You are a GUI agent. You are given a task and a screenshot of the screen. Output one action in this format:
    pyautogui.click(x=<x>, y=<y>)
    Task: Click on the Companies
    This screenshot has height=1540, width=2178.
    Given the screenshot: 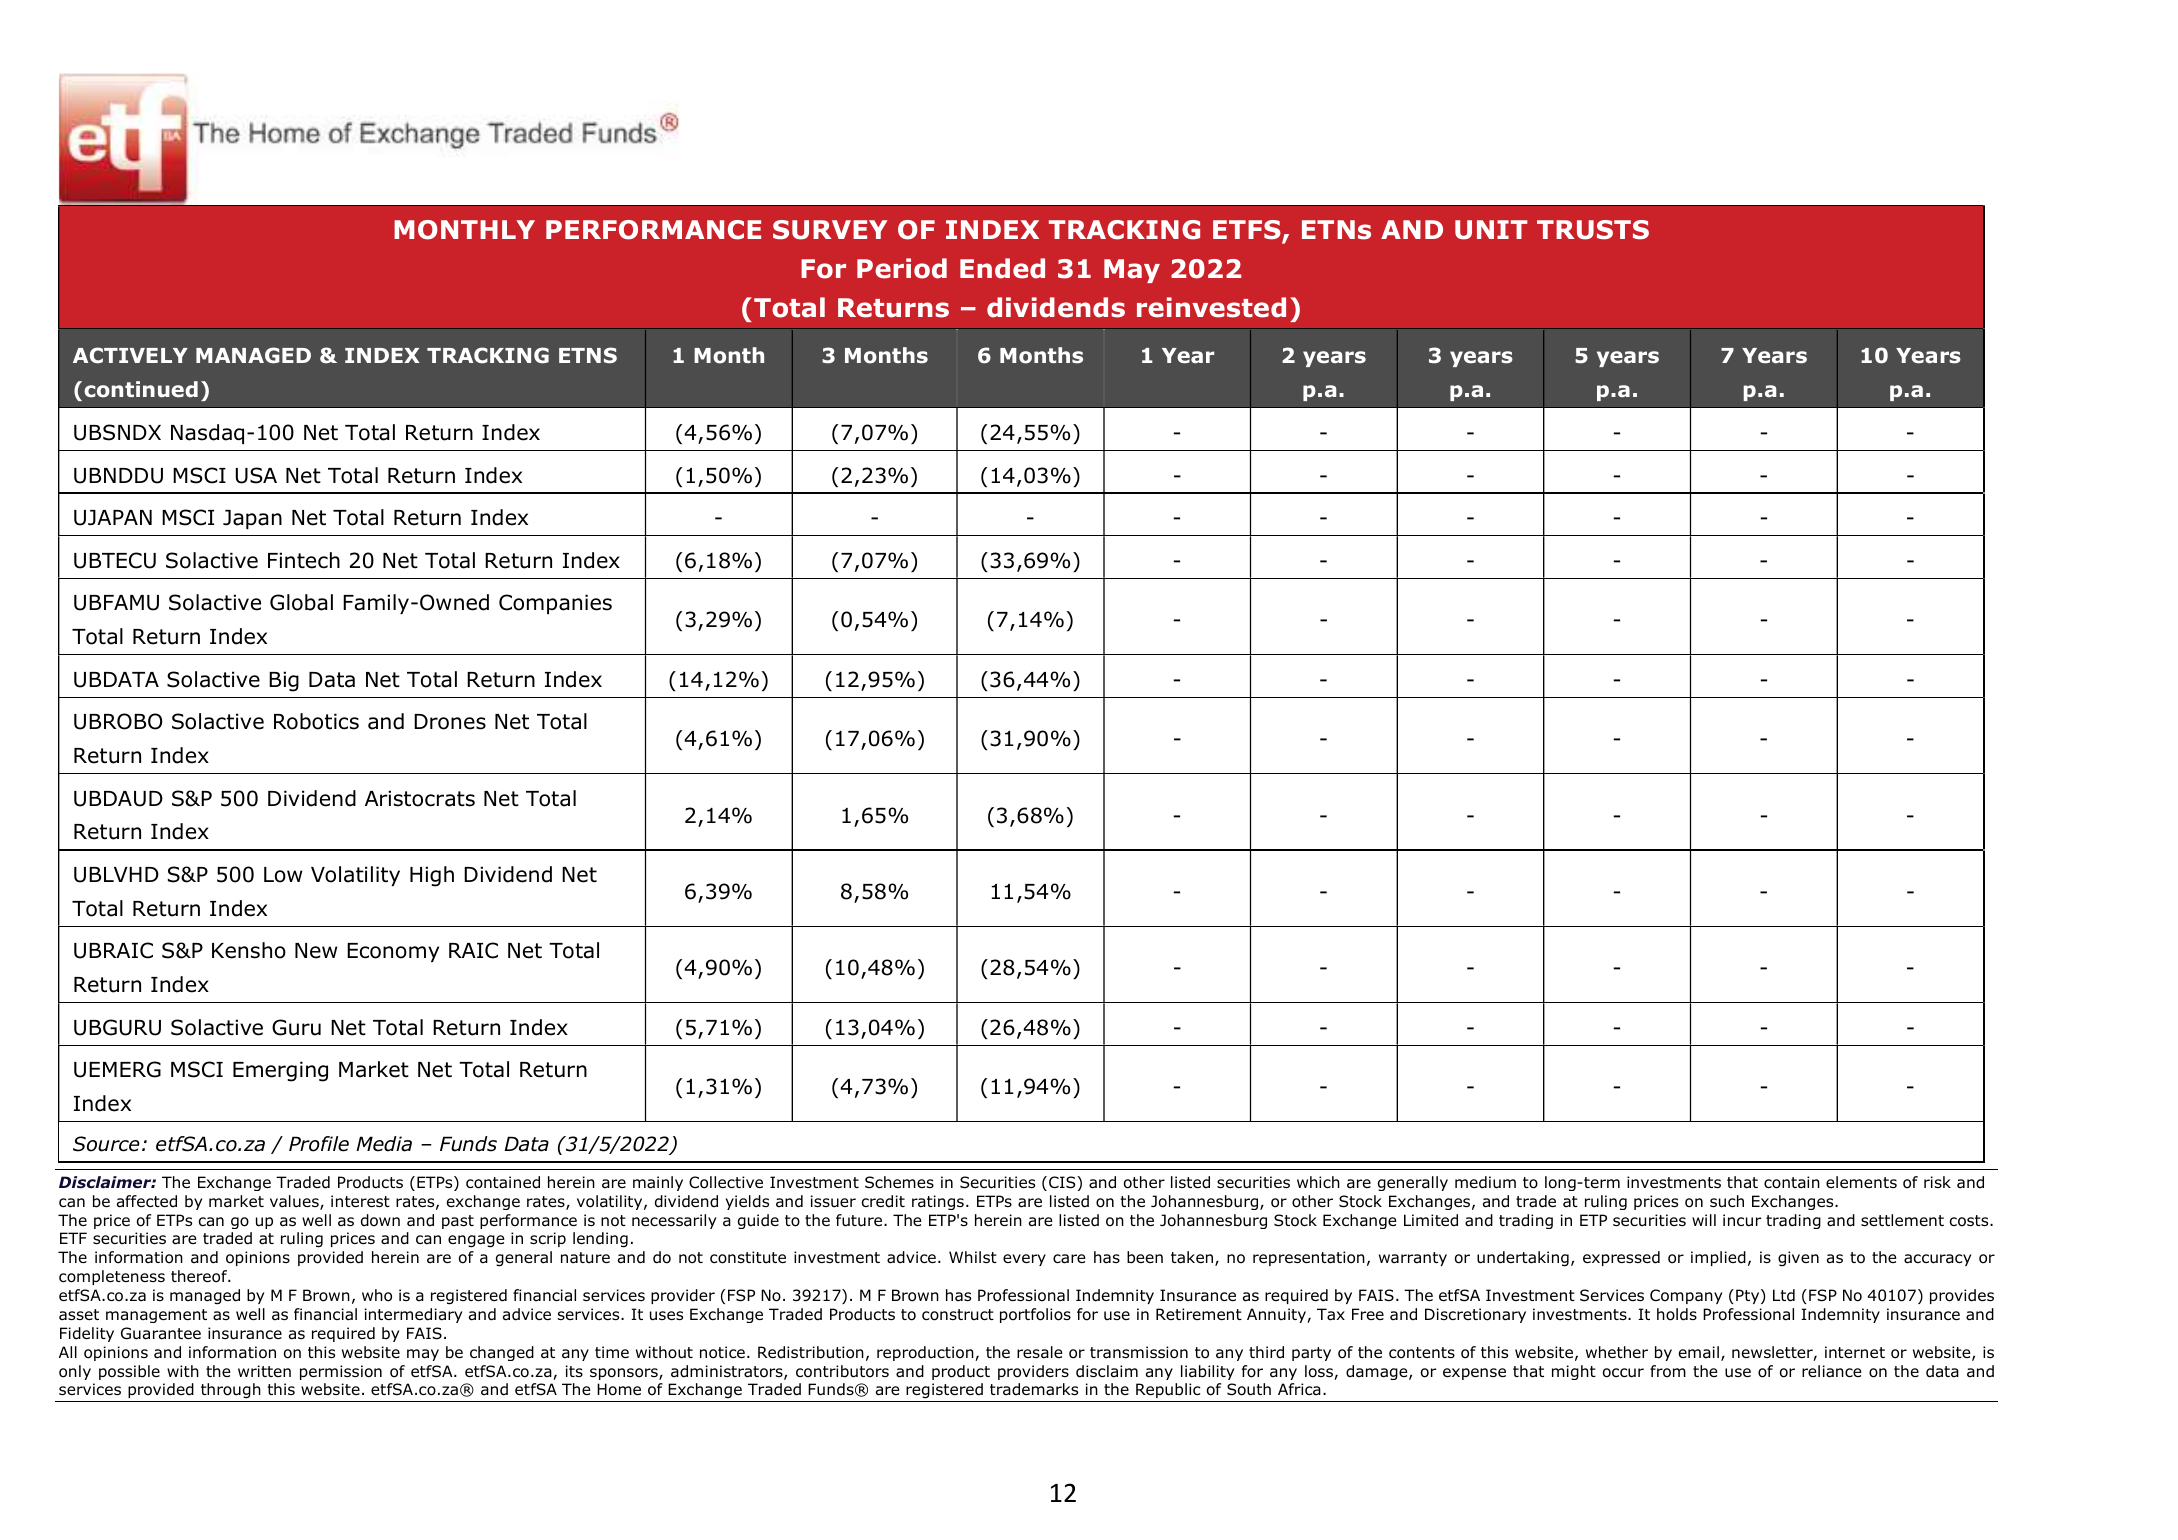 What is the action you would take?
    pyautogui.click(x=555, y=604)
